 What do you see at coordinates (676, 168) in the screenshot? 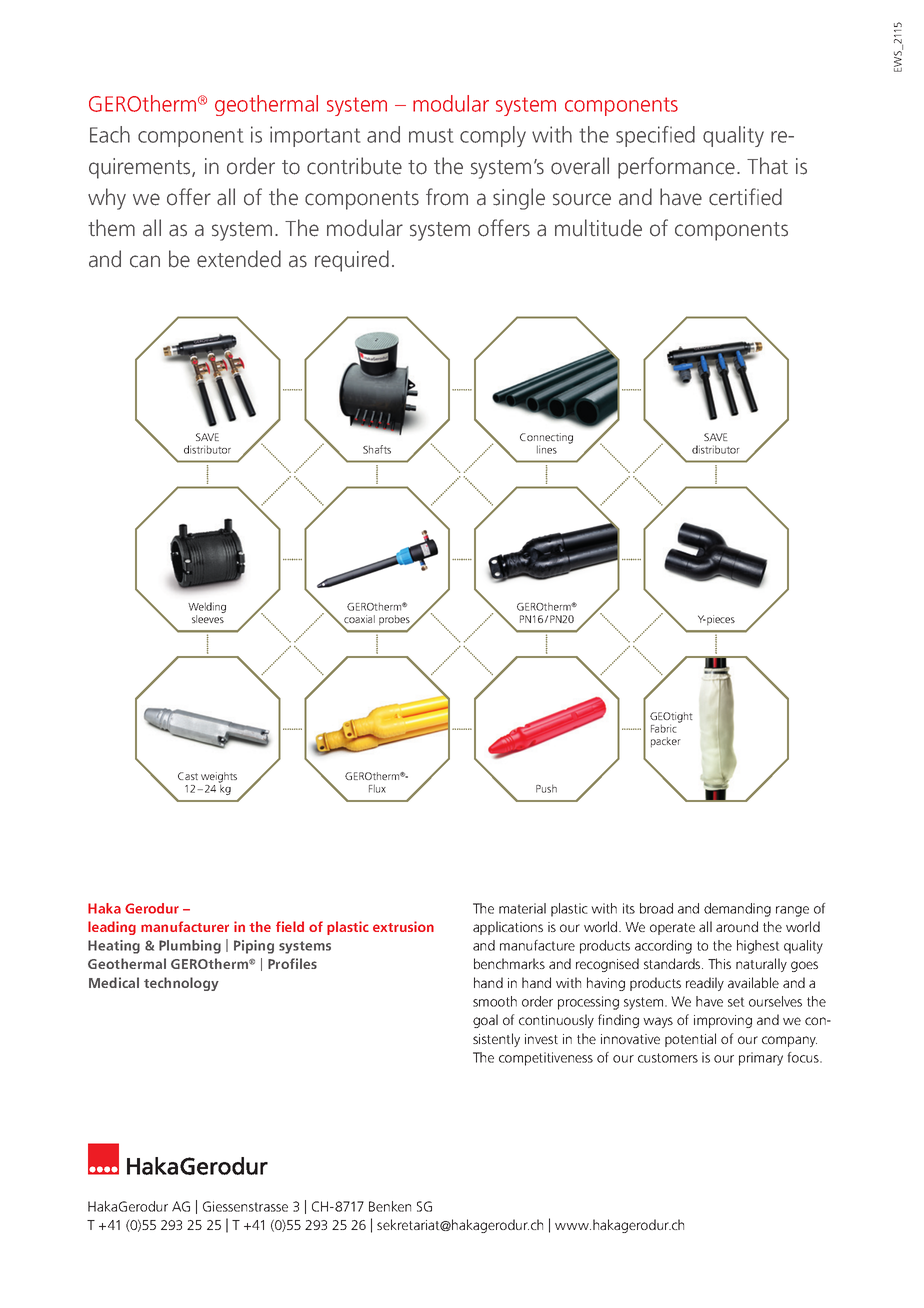
I see `performance` at bounding box center [676, 168].
